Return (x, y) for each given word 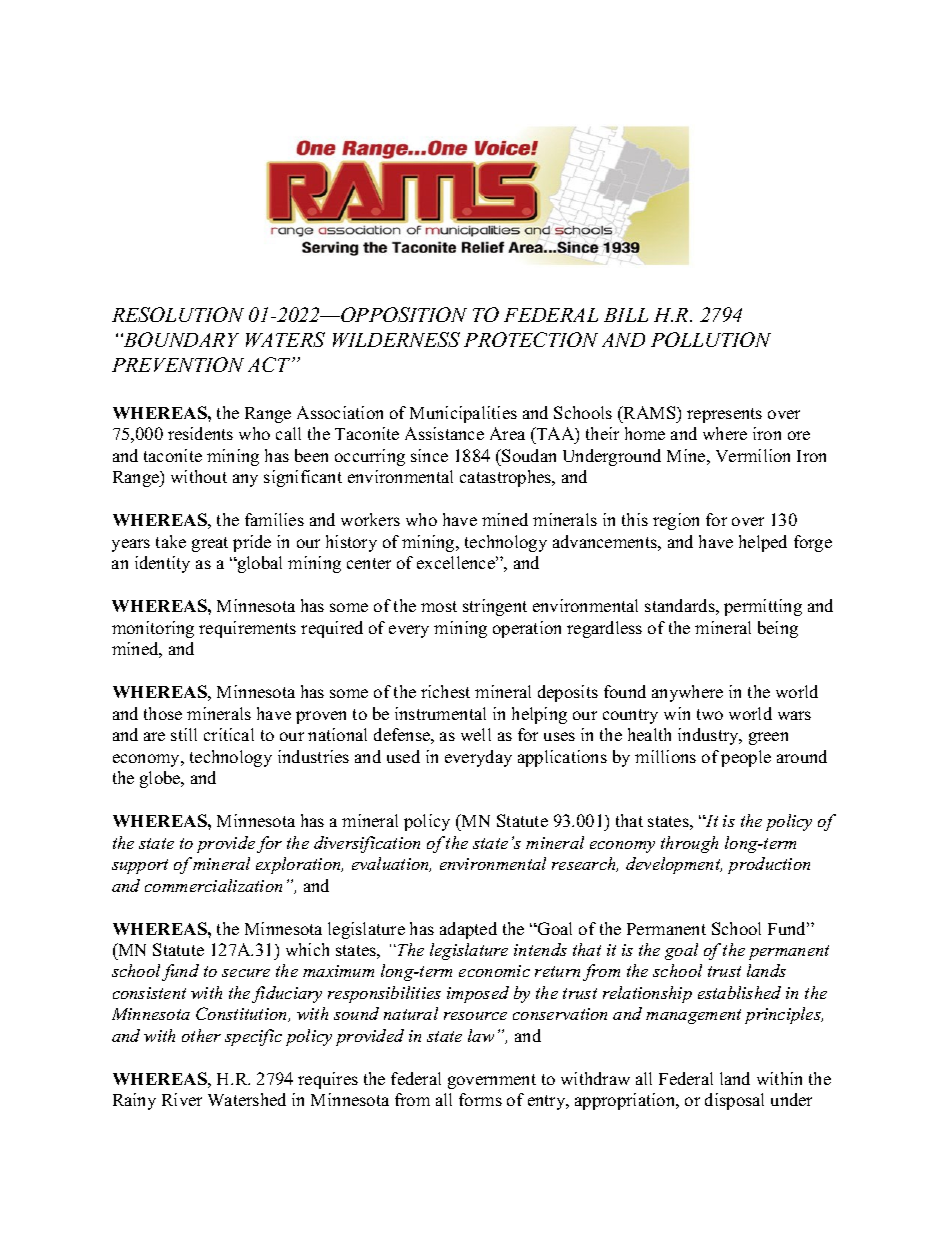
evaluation (391, 864)
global (258, 564)
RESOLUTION (178, 314)
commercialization (213, 885)
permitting (763, 607)
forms (480, 1099)
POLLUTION (711, 339)
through (689, 844)
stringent (495, 607)
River (182, 1099)
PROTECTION (531, 339)
